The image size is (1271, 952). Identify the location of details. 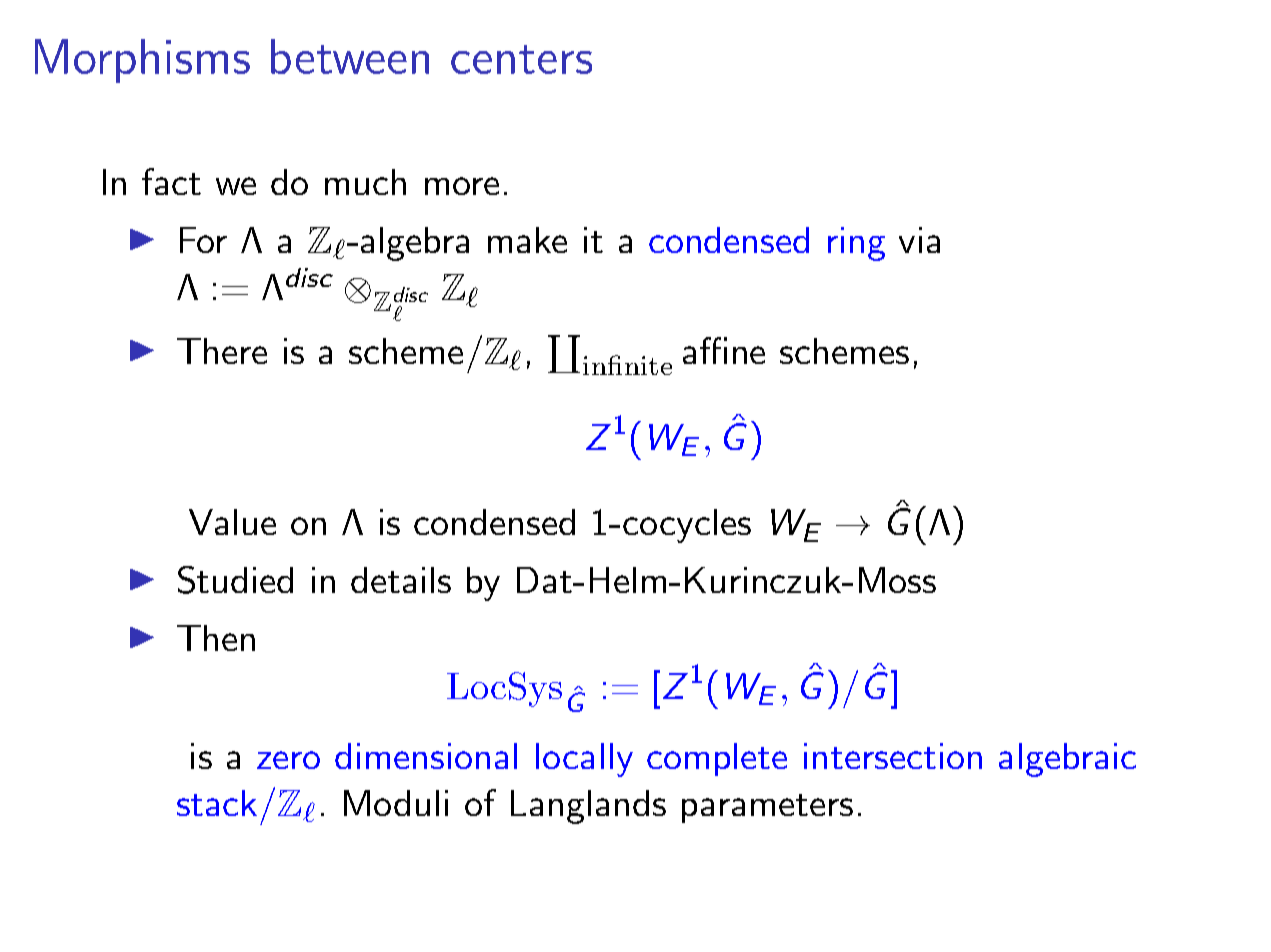
(401, 580).
